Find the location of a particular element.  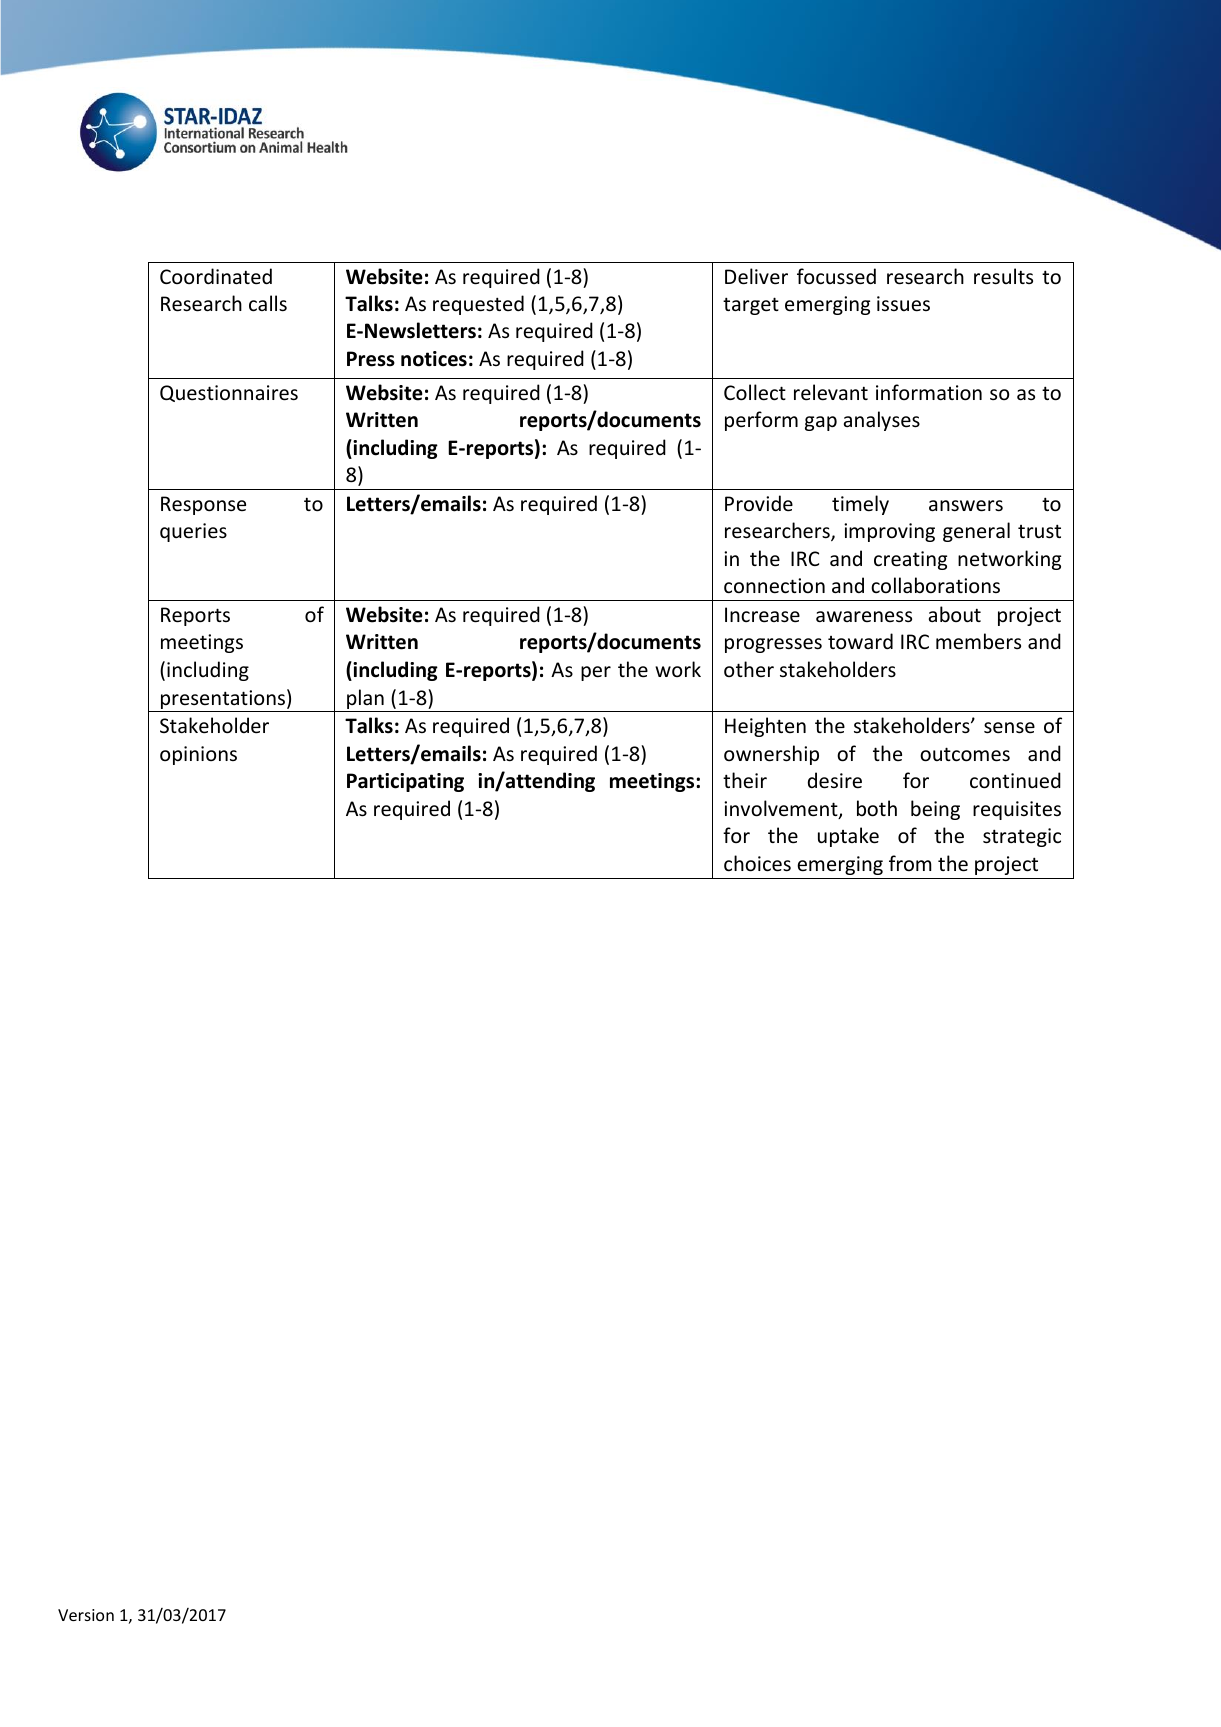

opinions is located at coordinates (198, 755).
